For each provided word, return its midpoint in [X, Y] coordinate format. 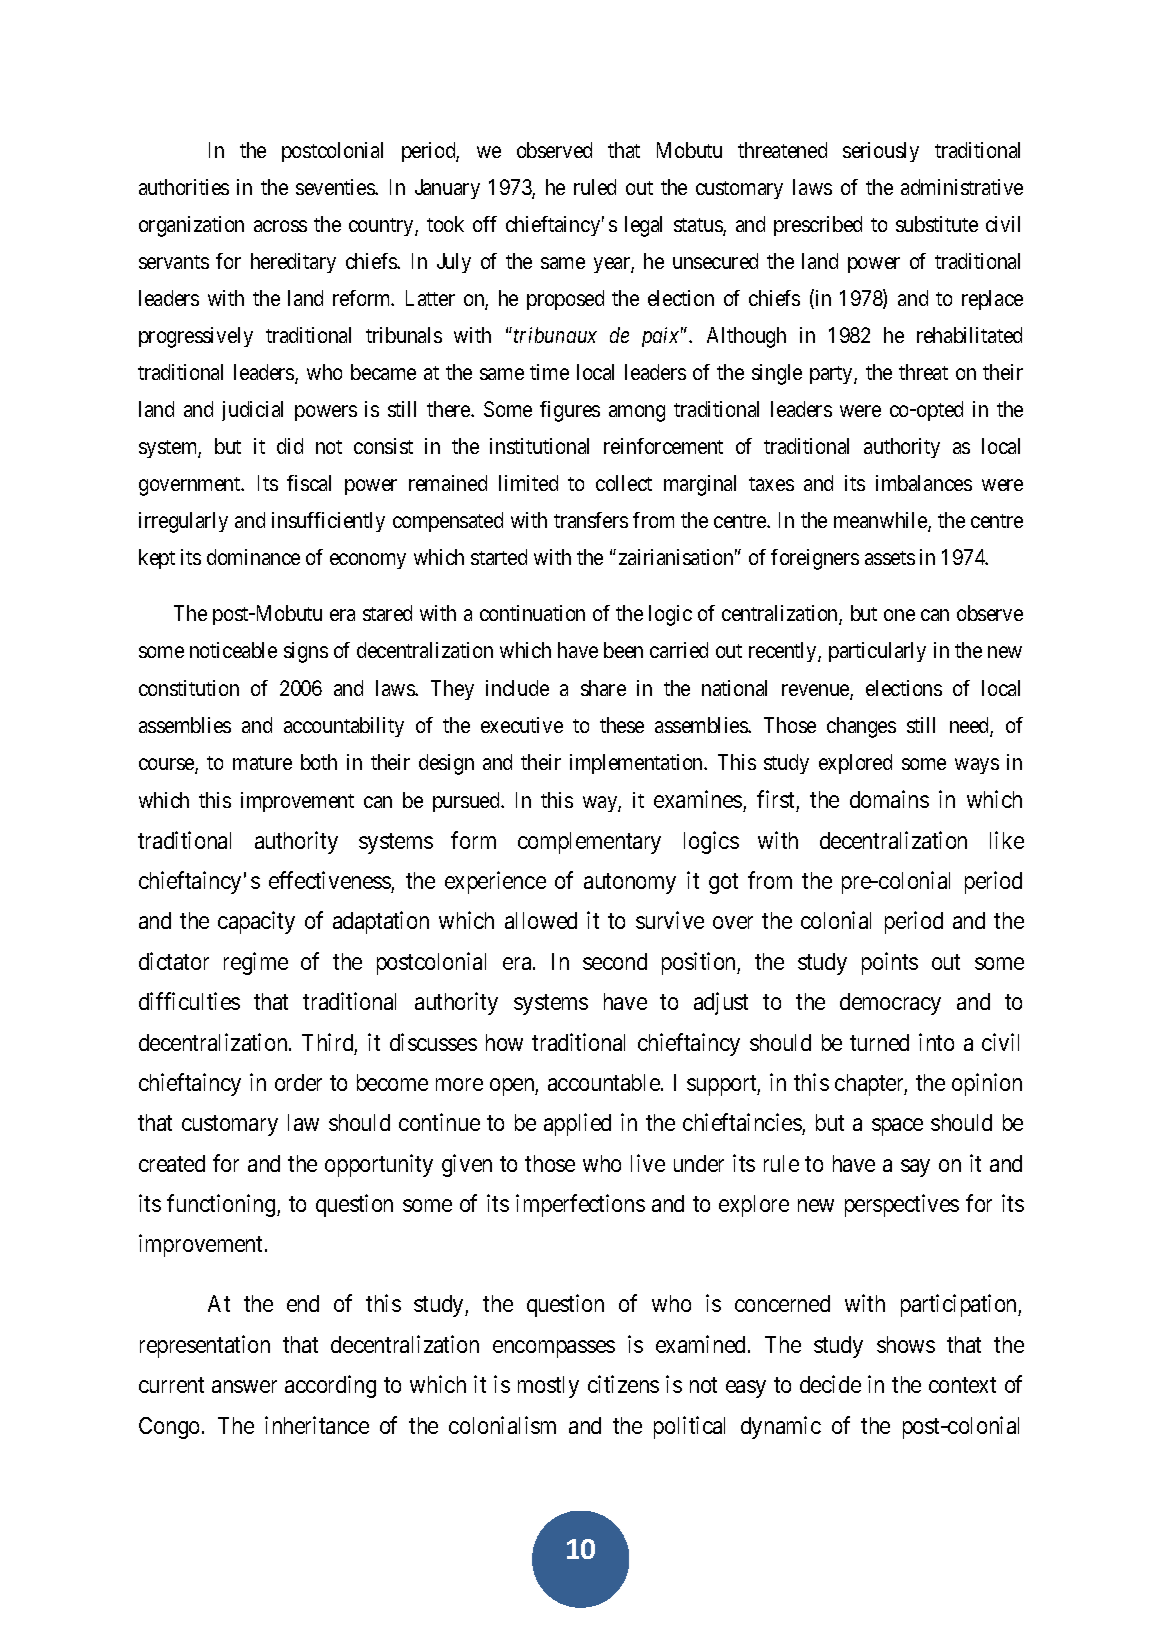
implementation [638, 764]
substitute [937, 224]
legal [643, 226]
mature [262, 763]
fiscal [309, 483]
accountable [604, 1082]
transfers [591, 520]
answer [244, 1386]
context [962, 1385]
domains [889, 799]
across [280, 226]
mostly [548, 1387]
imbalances [924, 483]
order [298, 1082]
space [897, 1127]
